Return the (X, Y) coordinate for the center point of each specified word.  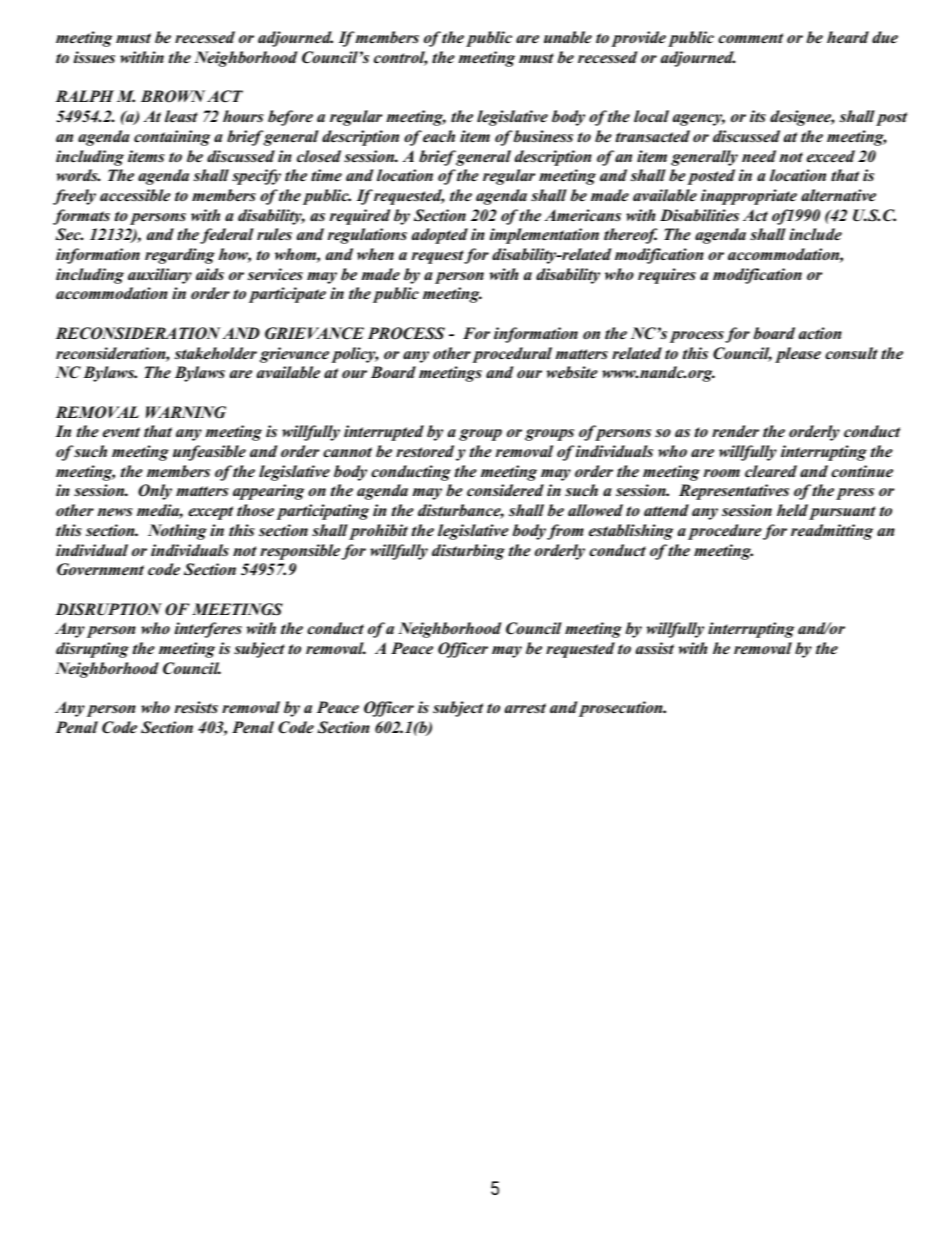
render (735, 431)
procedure (725, 532)
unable (568, 37)
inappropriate (749, 197)
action (820, 333)
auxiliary (160, 276)
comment (750, 38)
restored (425, 451)
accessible (135, 195)
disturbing (468, 552)
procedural (512, 355)
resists (196, 707)
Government (100, 569)
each (439, 136)
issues (94, 57)
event (121, 432)
